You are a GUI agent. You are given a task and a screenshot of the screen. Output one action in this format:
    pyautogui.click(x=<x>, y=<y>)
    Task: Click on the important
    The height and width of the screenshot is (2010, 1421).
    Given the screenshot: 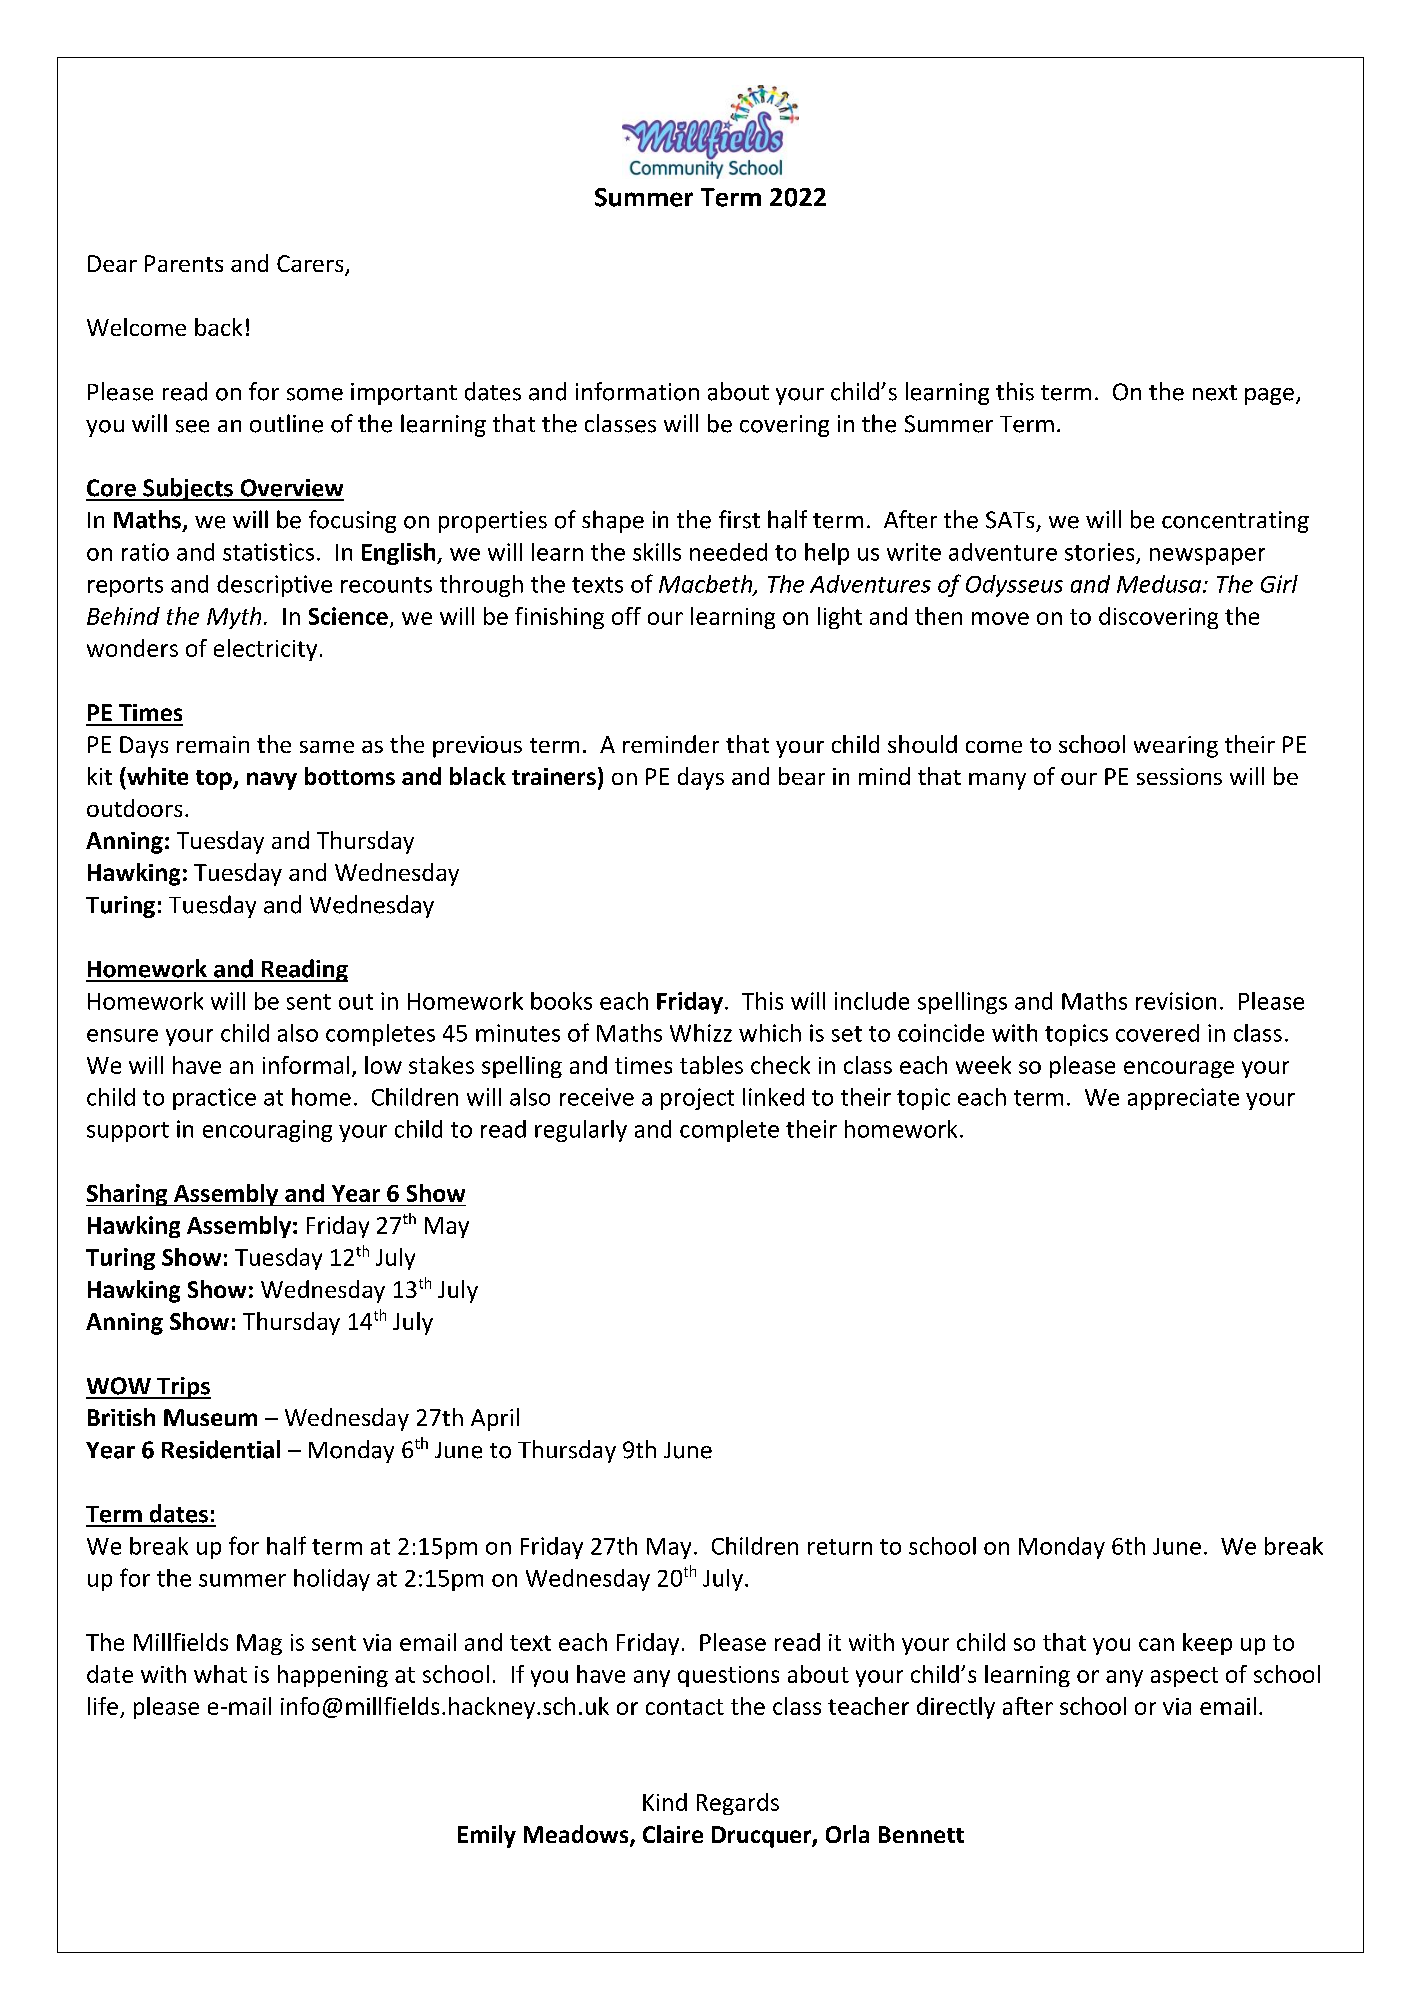 What is the action you would take?
    pyautogui.click(x=404, y=394)
